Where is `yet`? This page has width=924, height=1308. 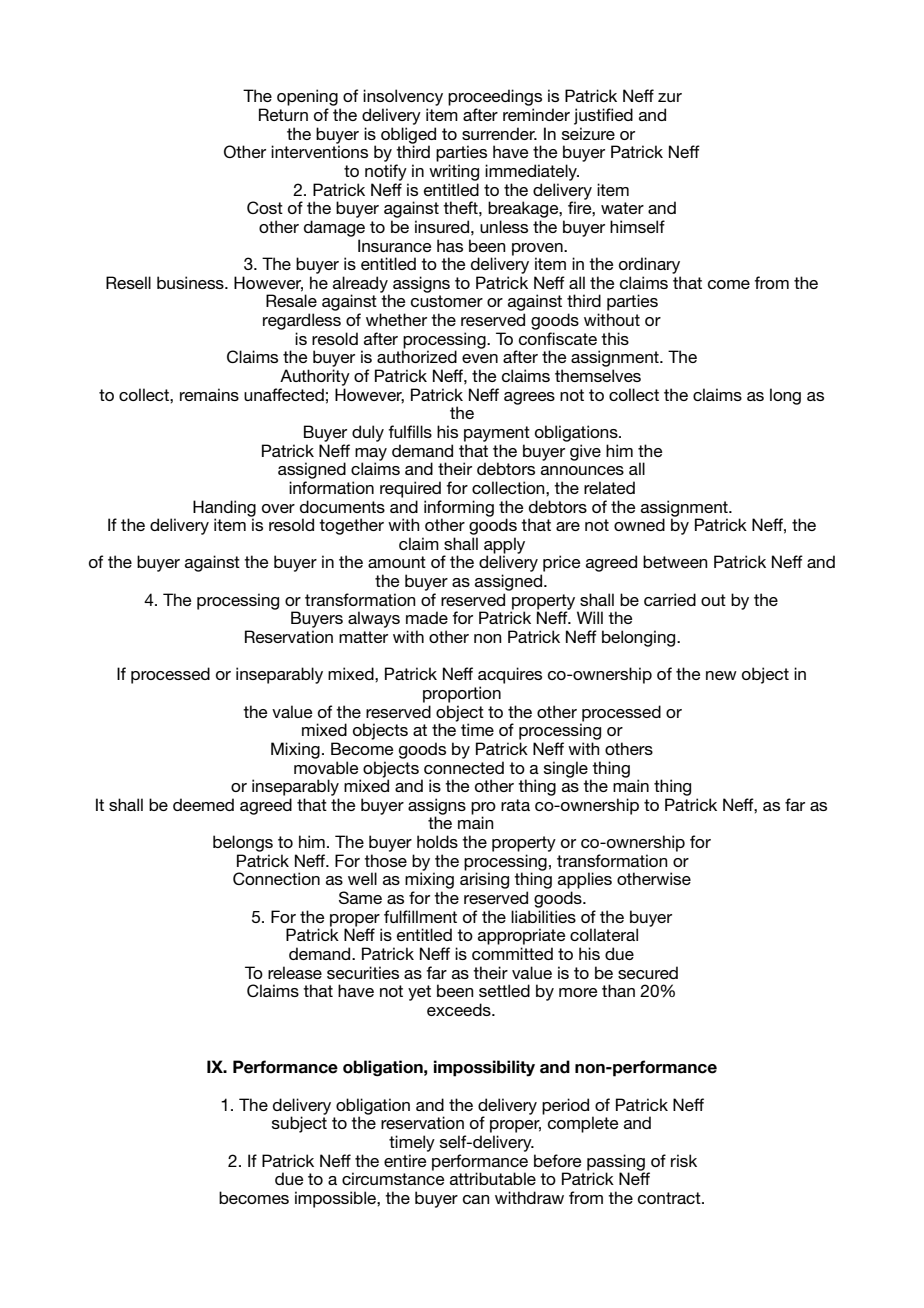 yet is located at coordinates (419, 993).
